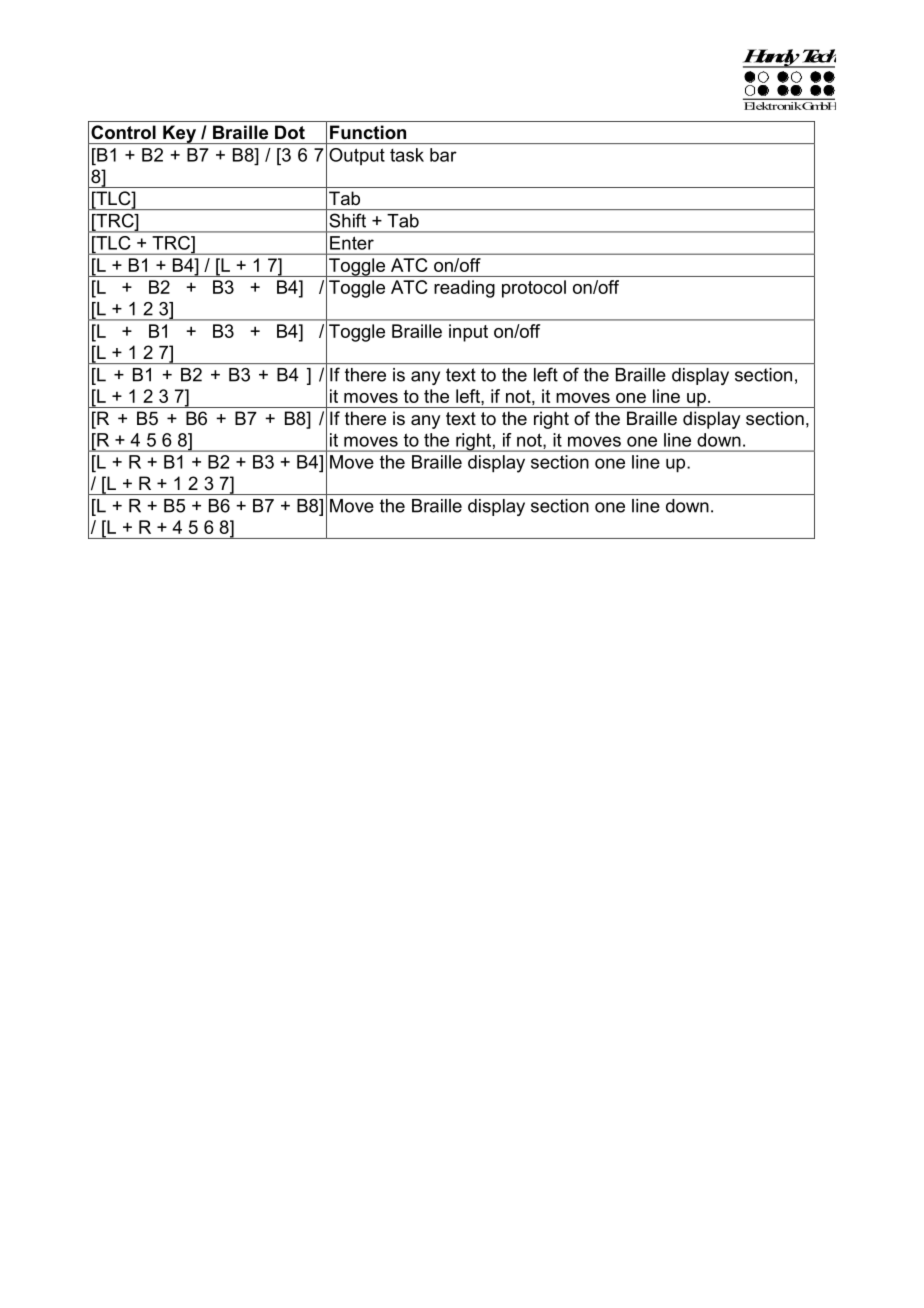 The image size is (924, 1308). I want to click on Enter, so click(352, 243).
